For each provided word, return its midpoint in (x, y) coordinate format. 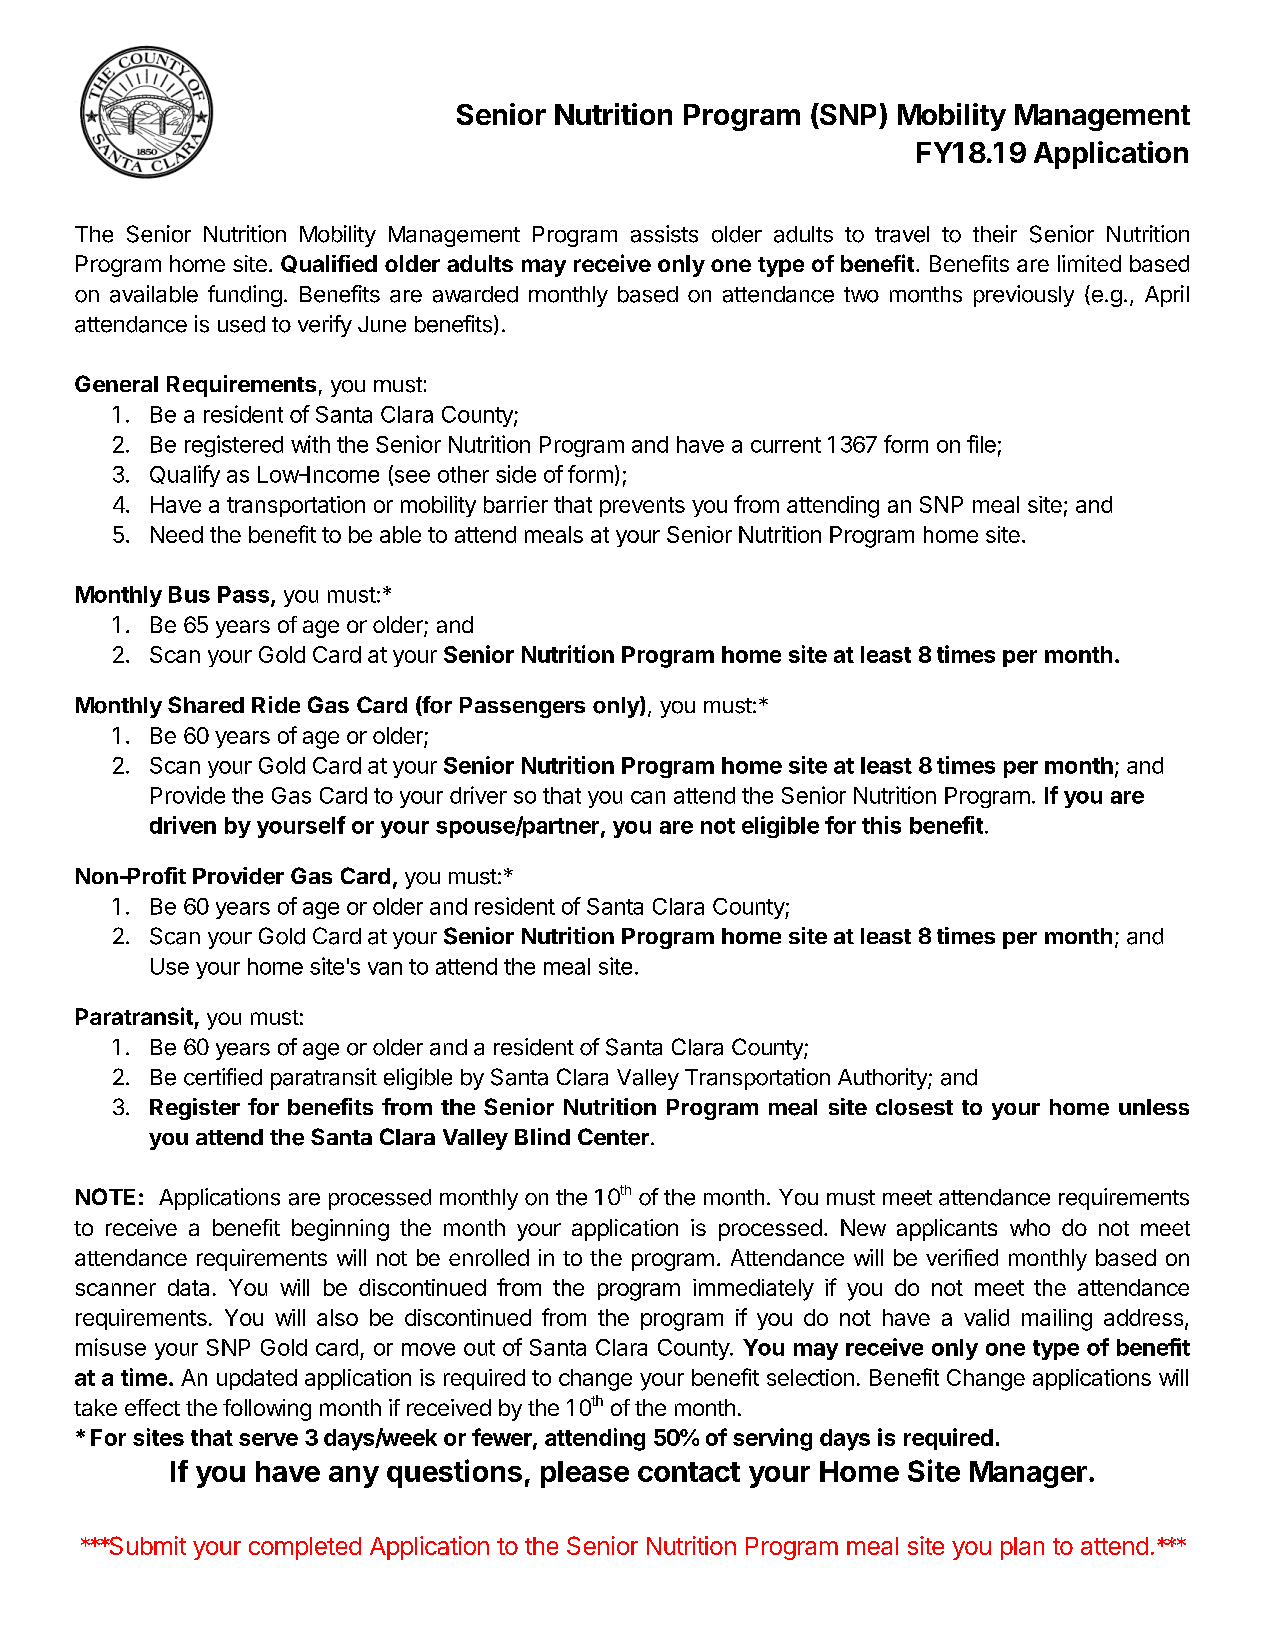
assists (664, 234)
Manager (1028, 1474)
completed (305, 1548)
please (585, 1474)
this (881, 825)
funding (245, 296)
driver (478, 795)
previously (1024, 296)
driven (183, 825)
